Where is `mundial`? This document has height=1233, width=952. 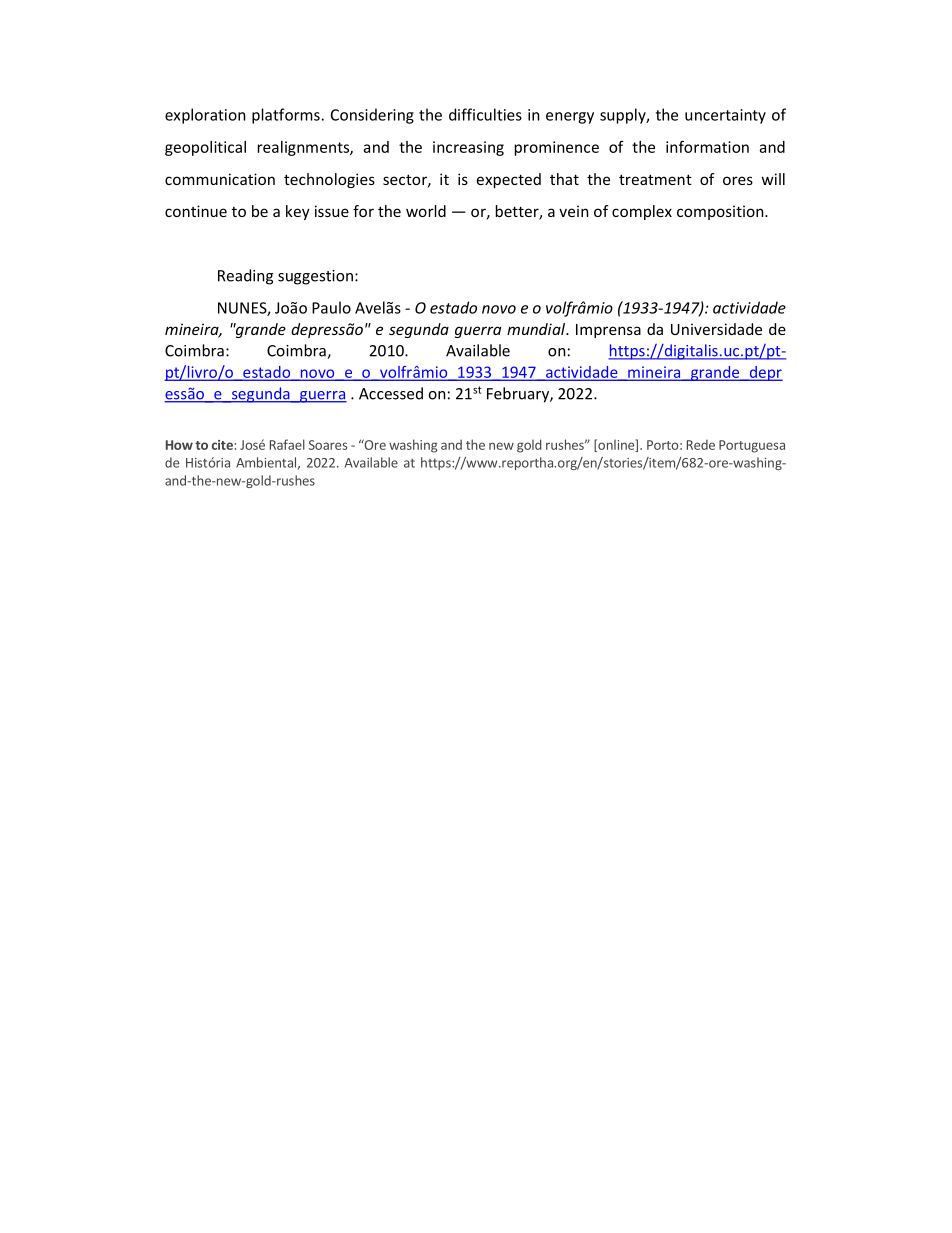 mundial is located at coordinates (537, 329).
